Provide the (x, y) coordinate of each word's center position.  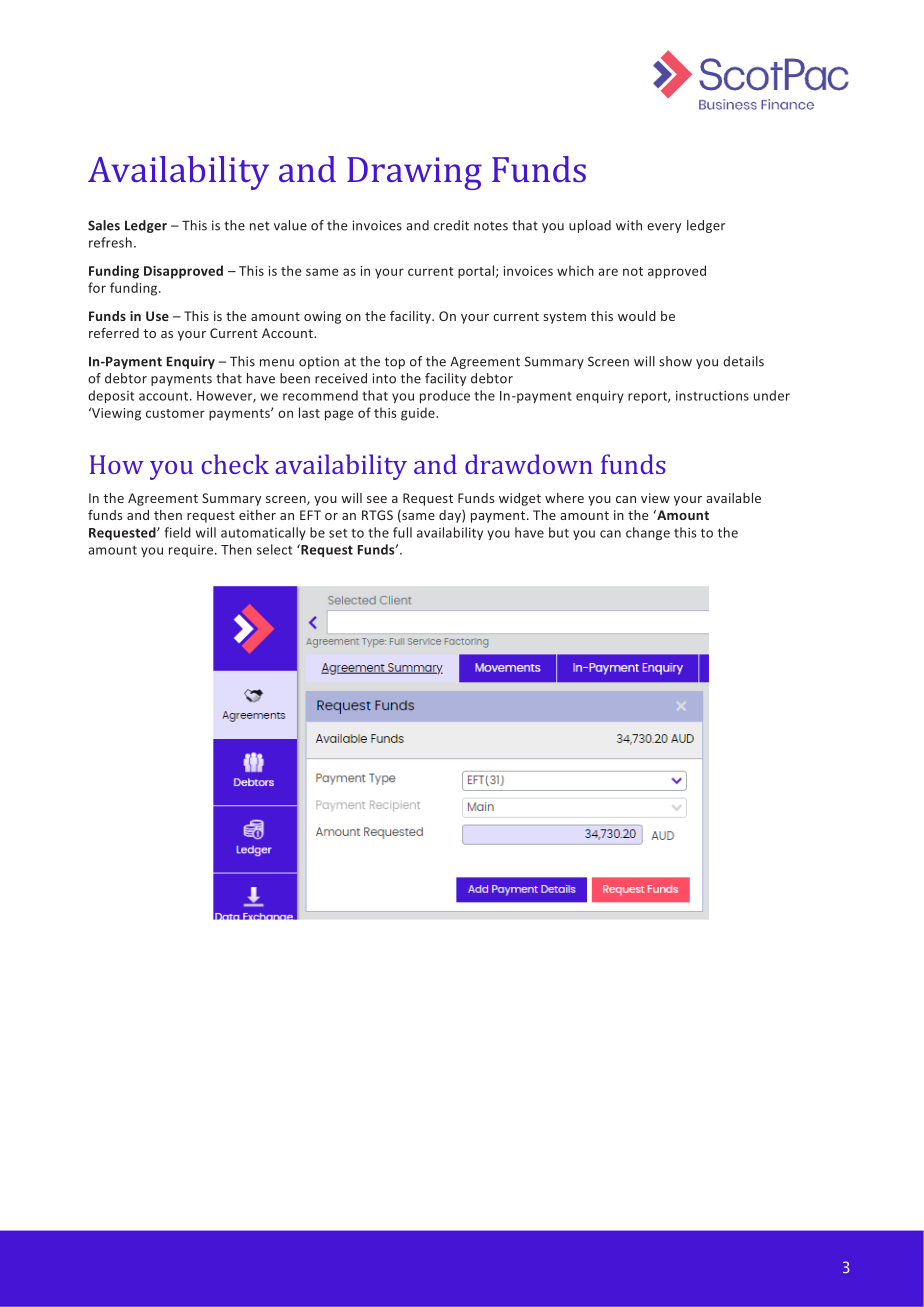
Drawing (414, 173)
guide (419, 414)
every (664, 228)
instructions (712, 396)
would (637, 316)
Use (157, 316)
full (402, 532)
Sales (104, 225)
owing (322, 317)
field (177, 532)
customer (175, 413)
